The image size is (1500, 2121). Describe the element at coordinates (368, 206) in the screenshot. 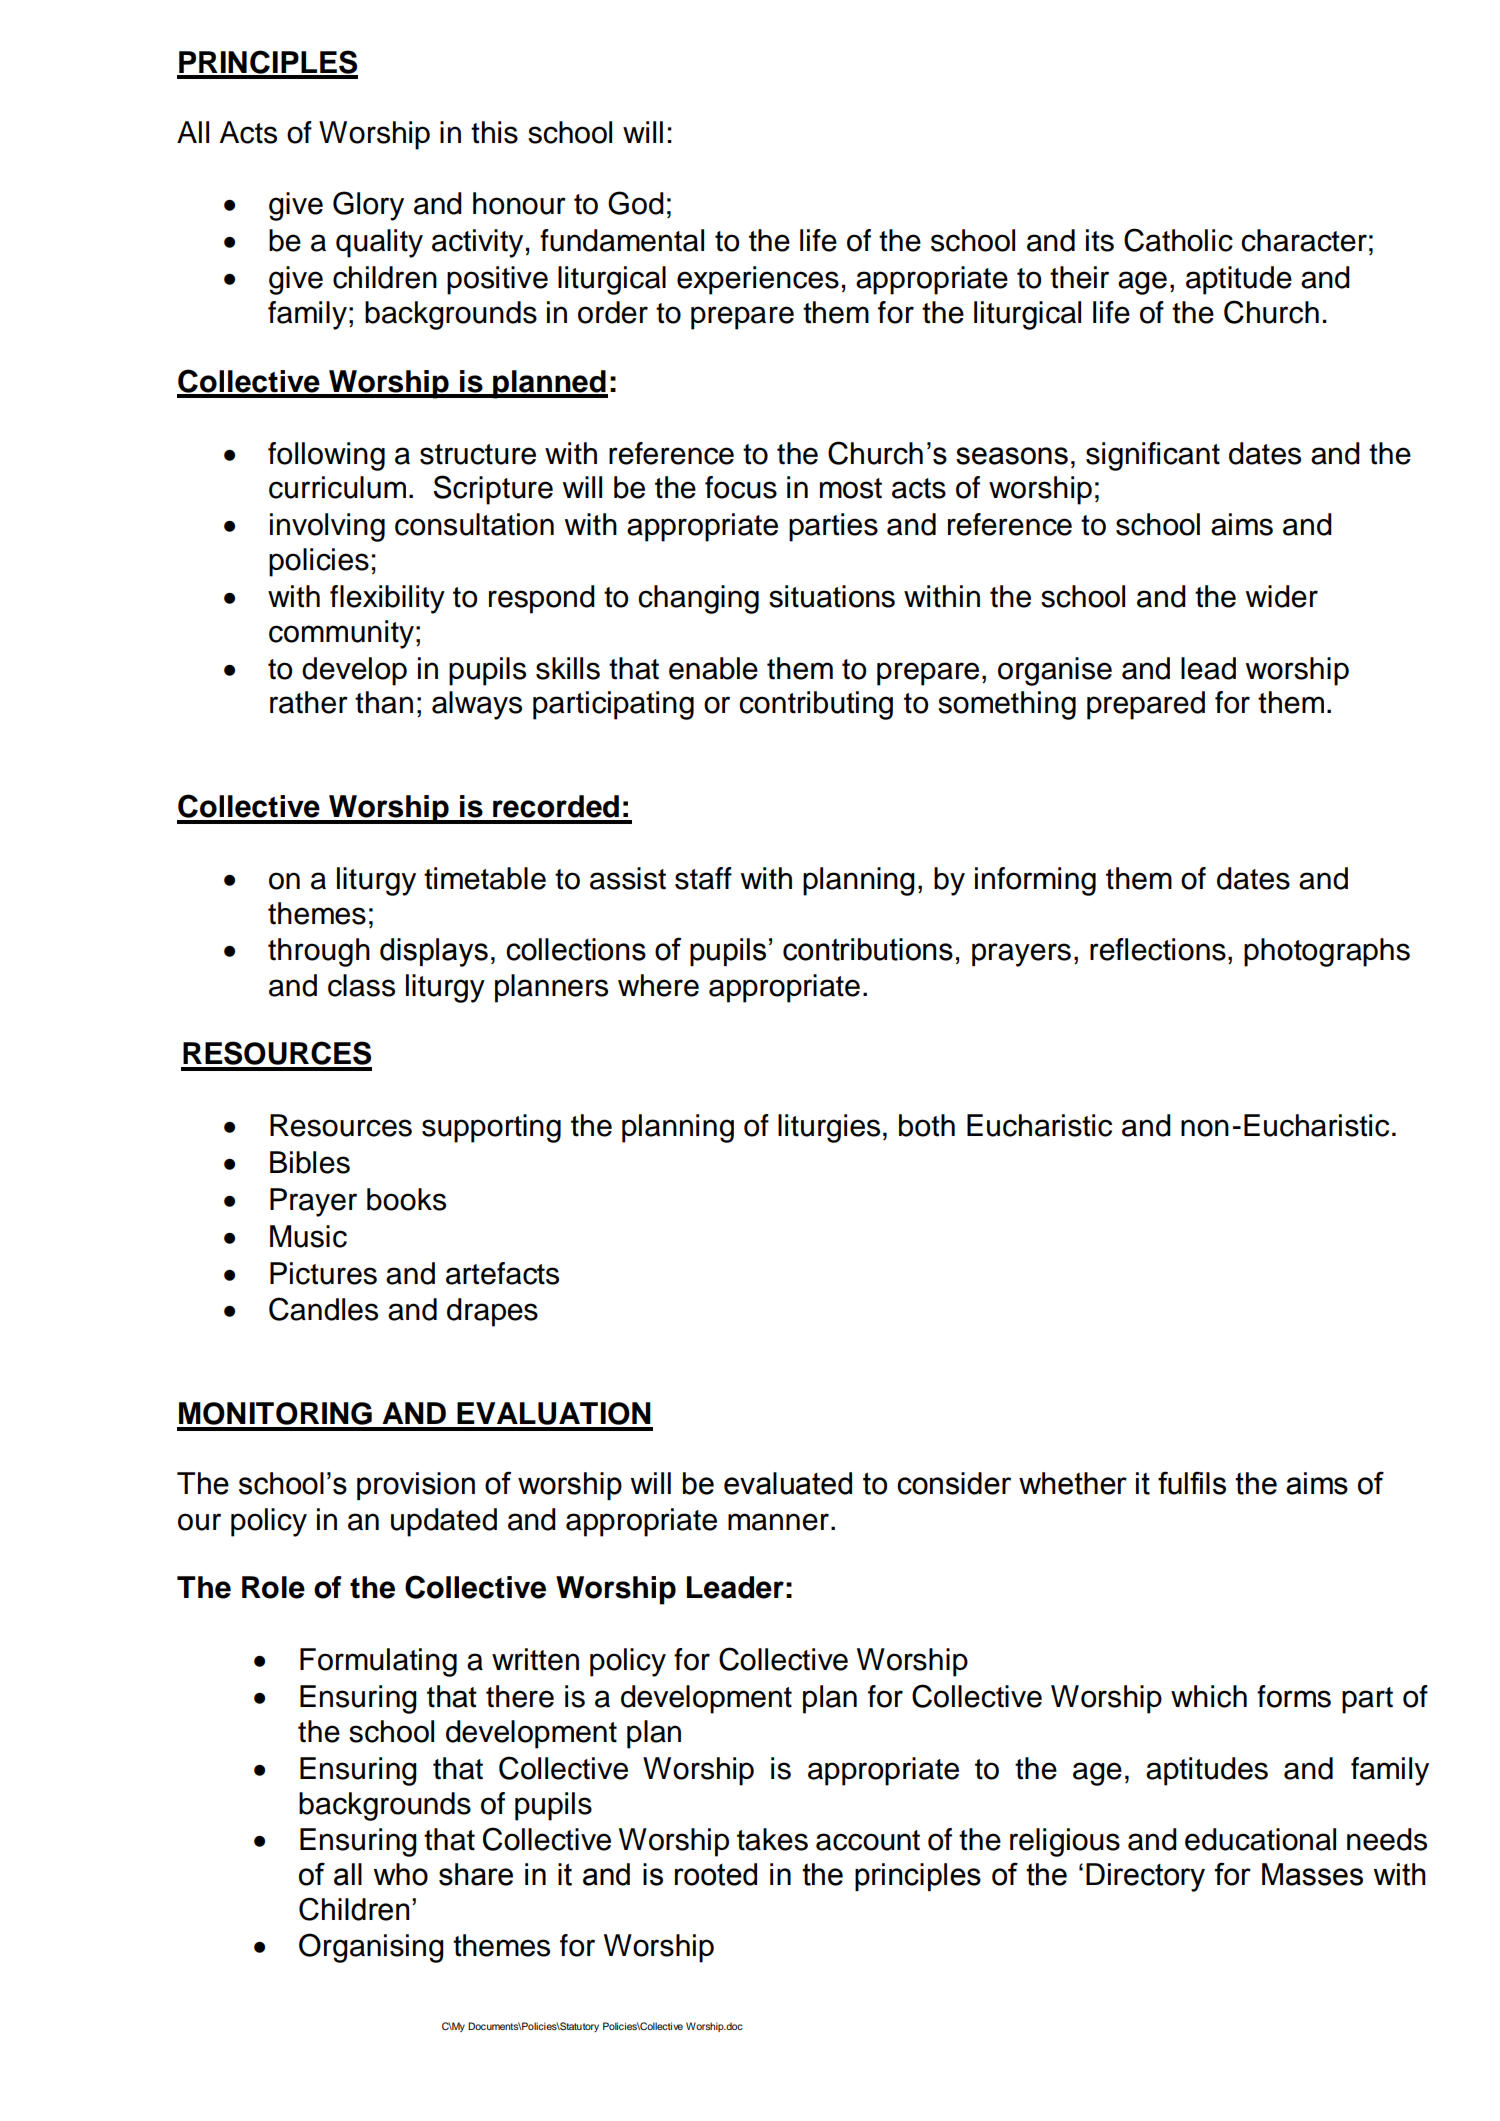

I see `Glory` at that location.
